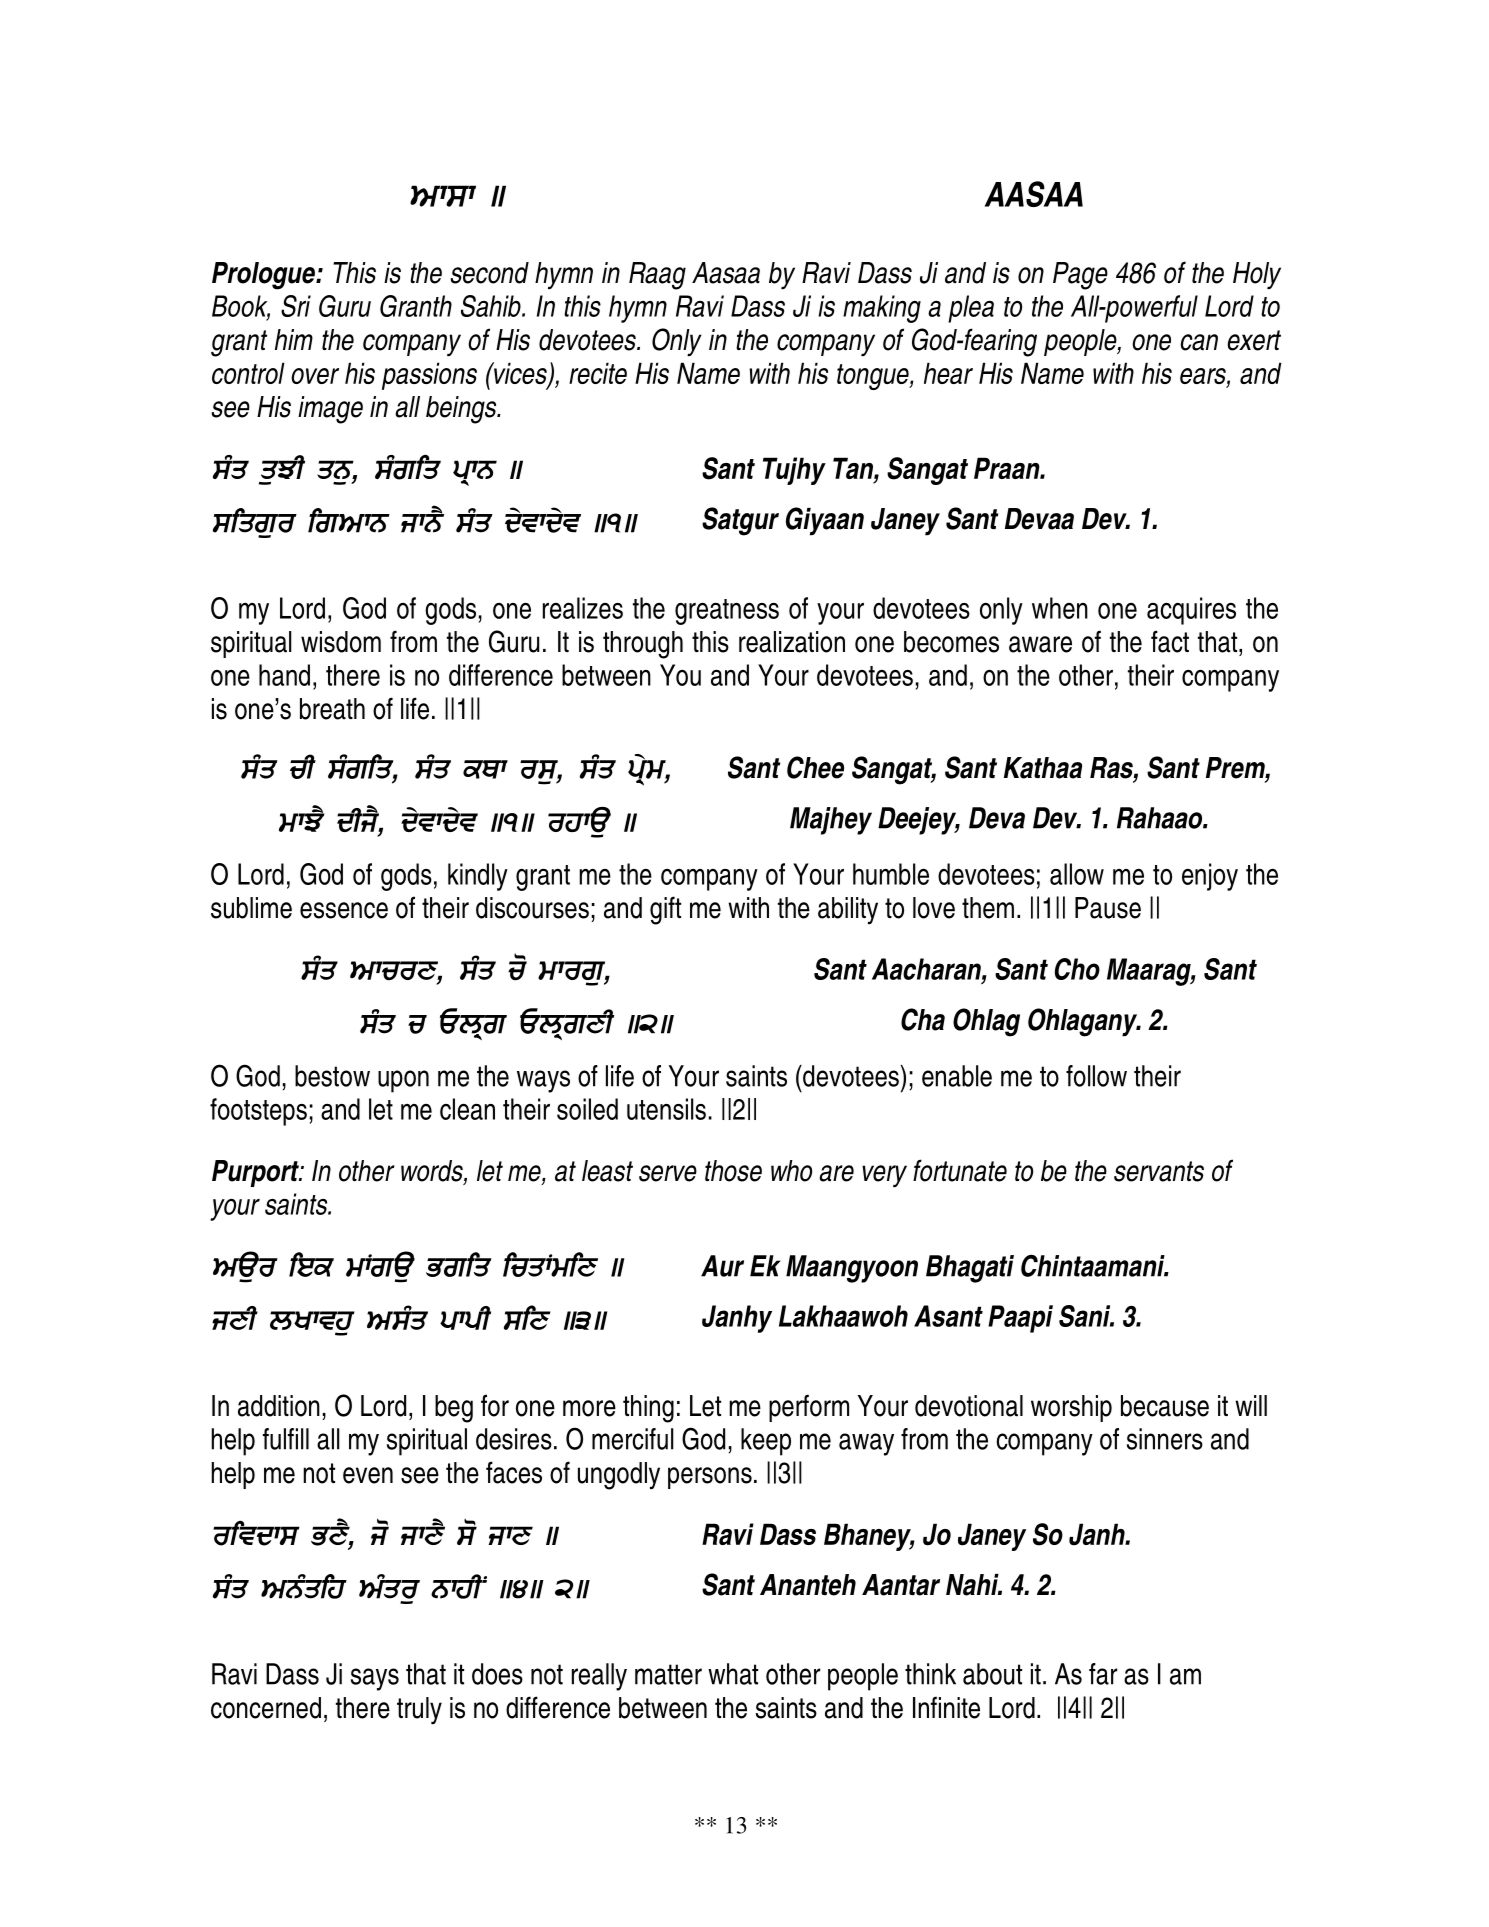  Describe the element at coordinates (657, 276) in the document. I see `Raag` at that location.
